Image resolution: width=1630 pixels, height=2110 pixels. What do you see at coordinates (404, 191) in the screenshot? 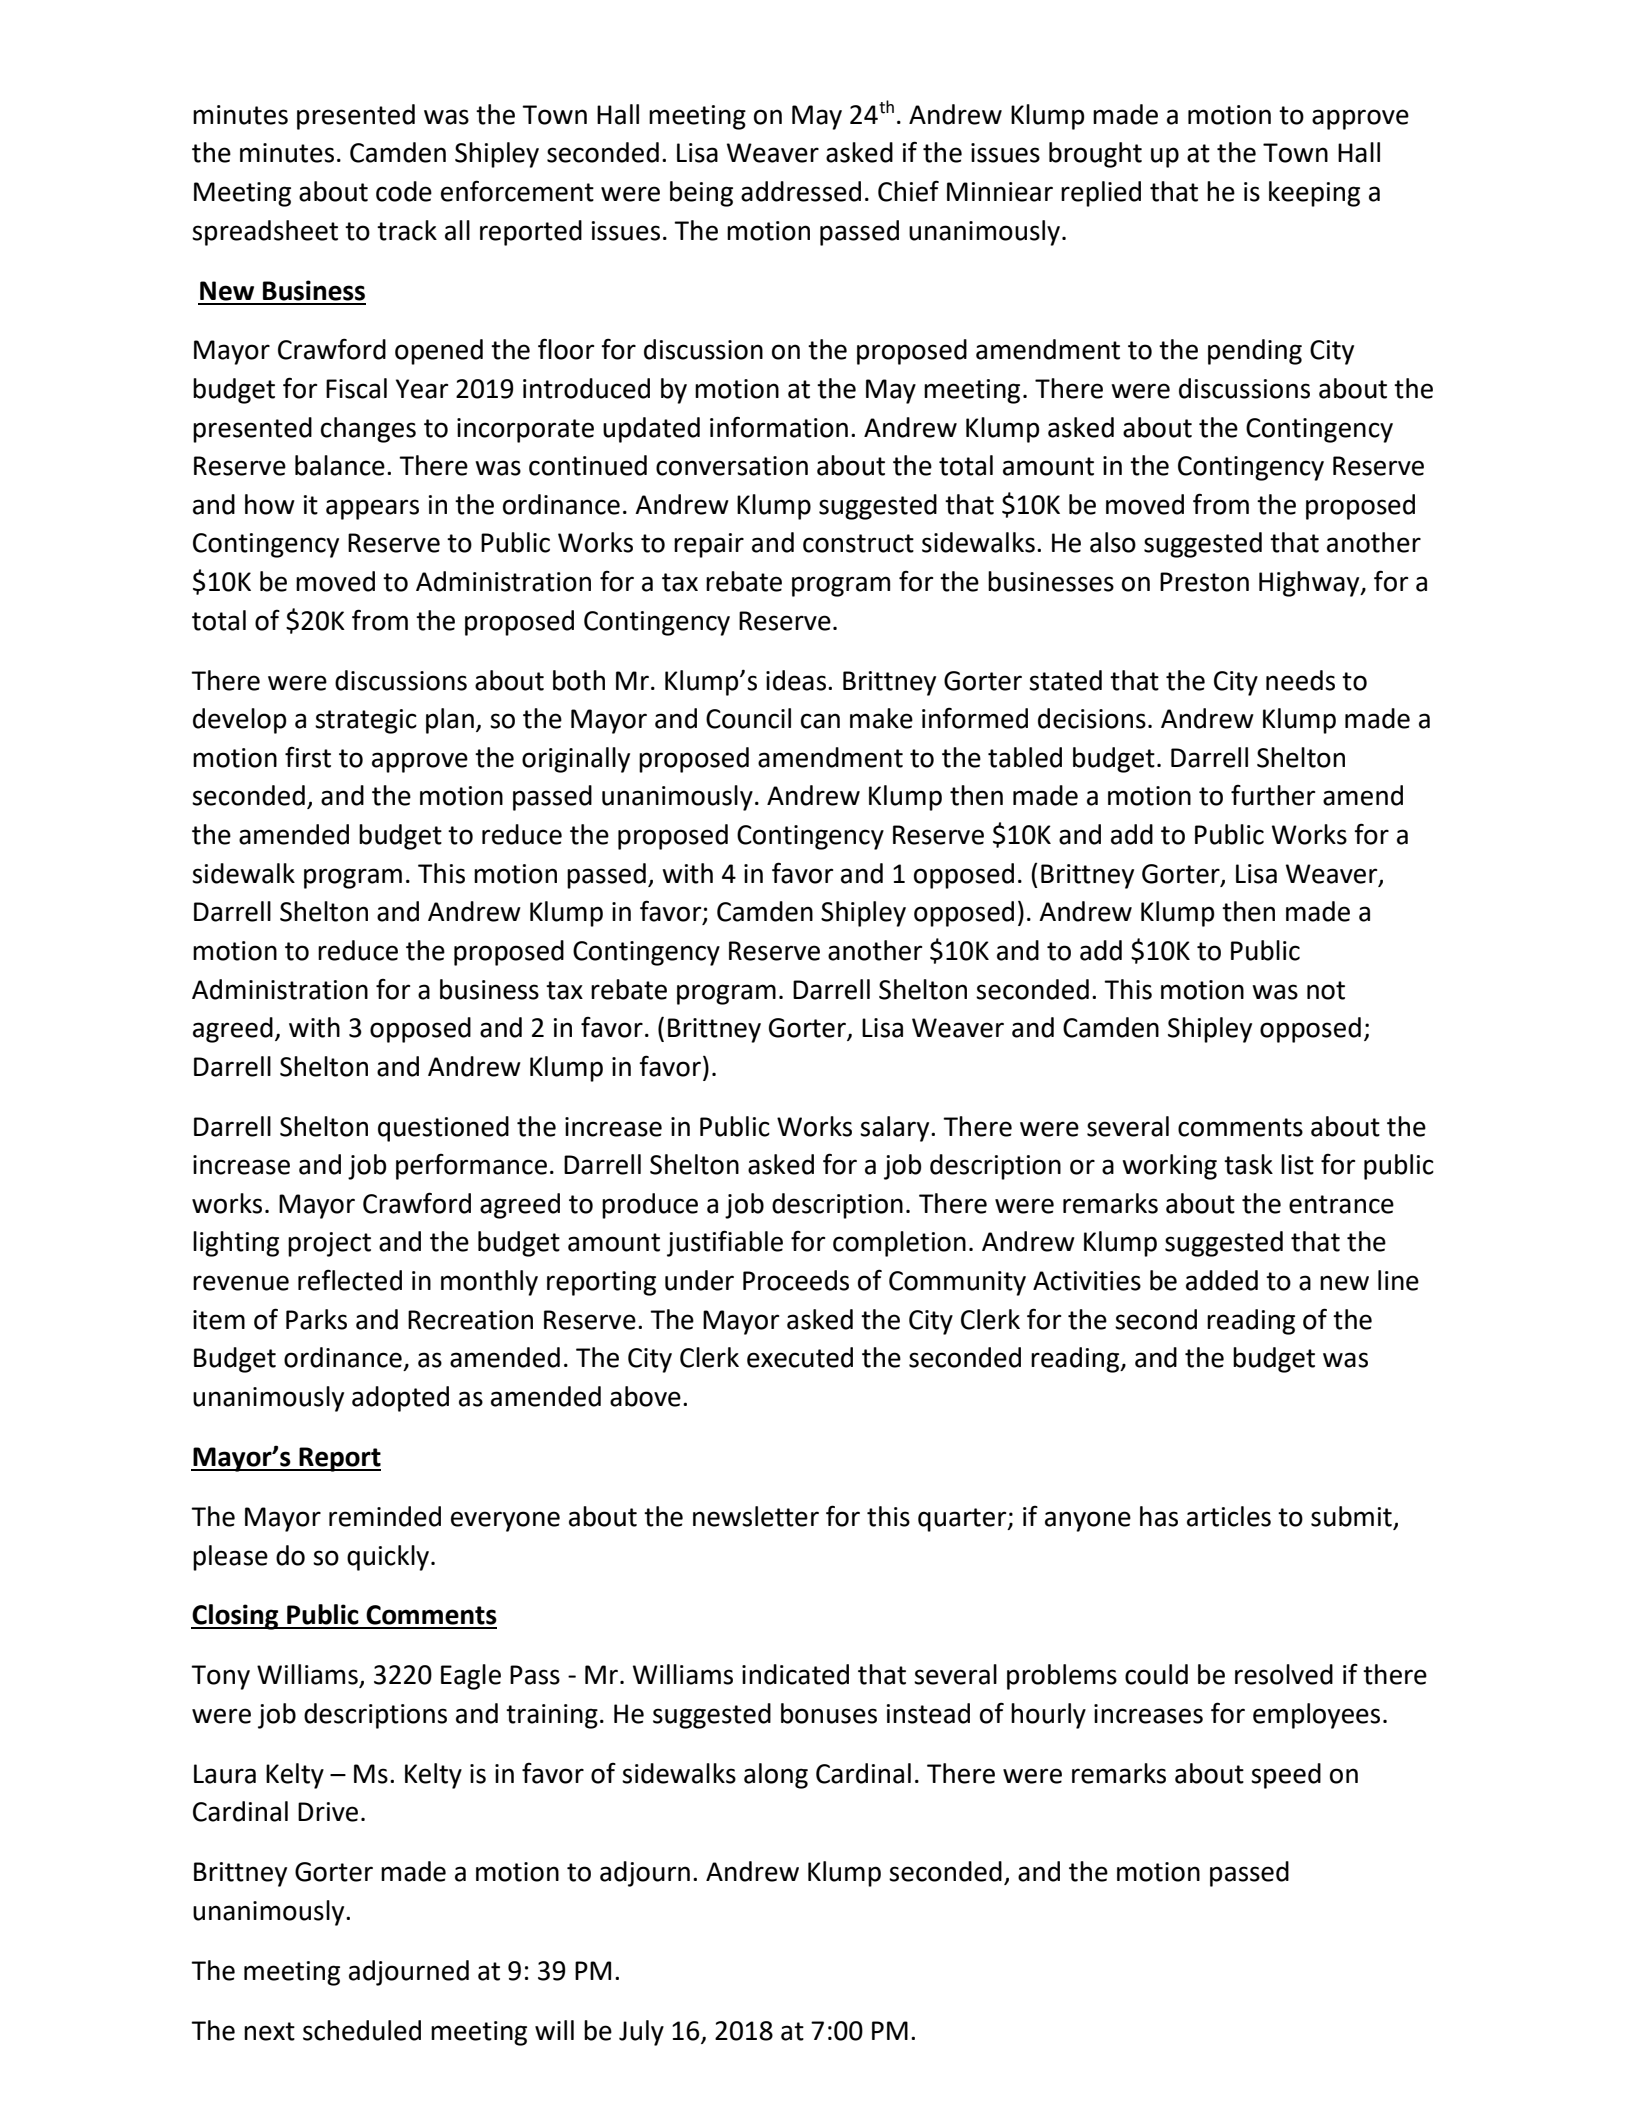
I see `code` at bounding box center [404, 191].
